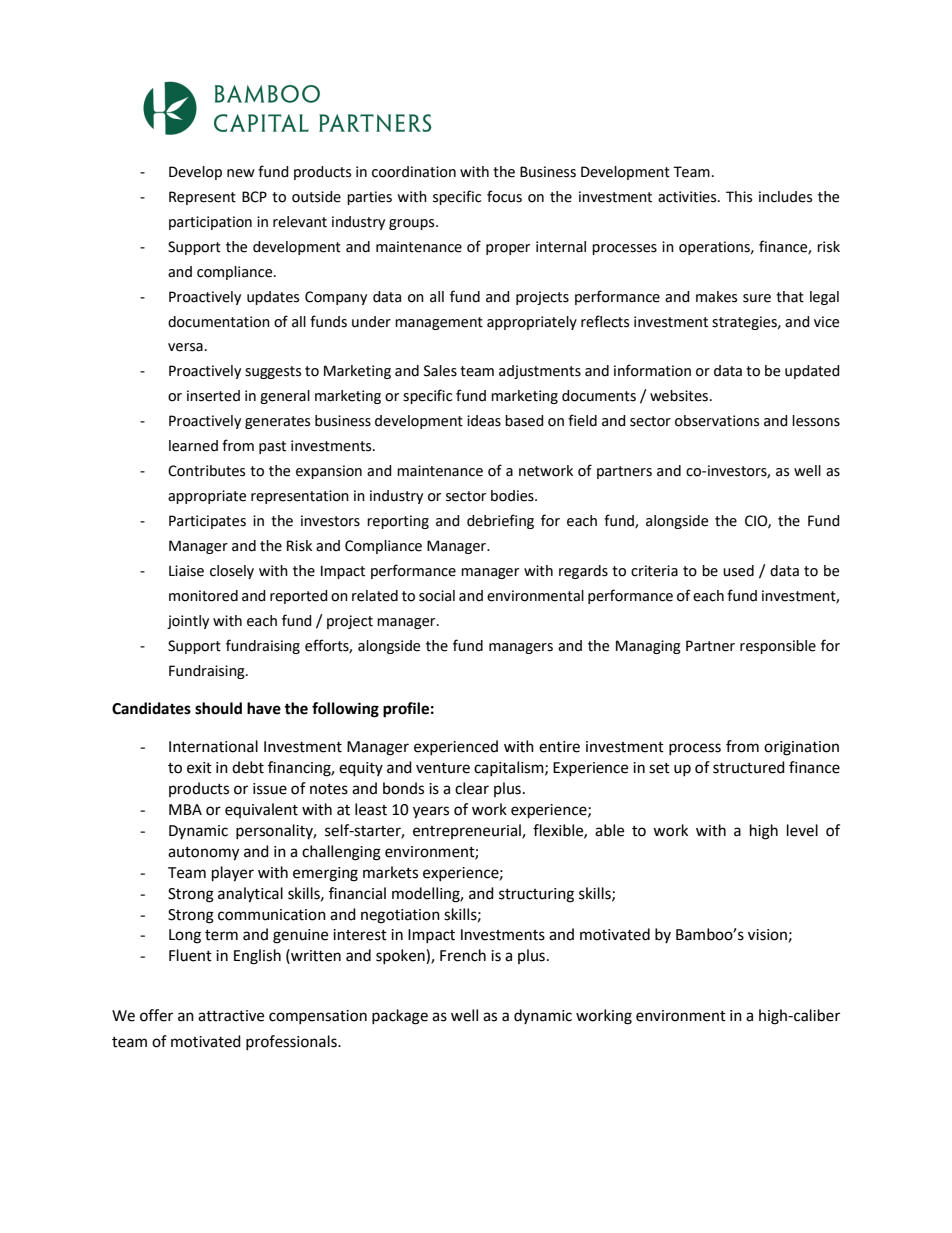 This page has width=952, height=1233. Describe the element at coordinates (739, 197) in the page. I see `This` at that location.
